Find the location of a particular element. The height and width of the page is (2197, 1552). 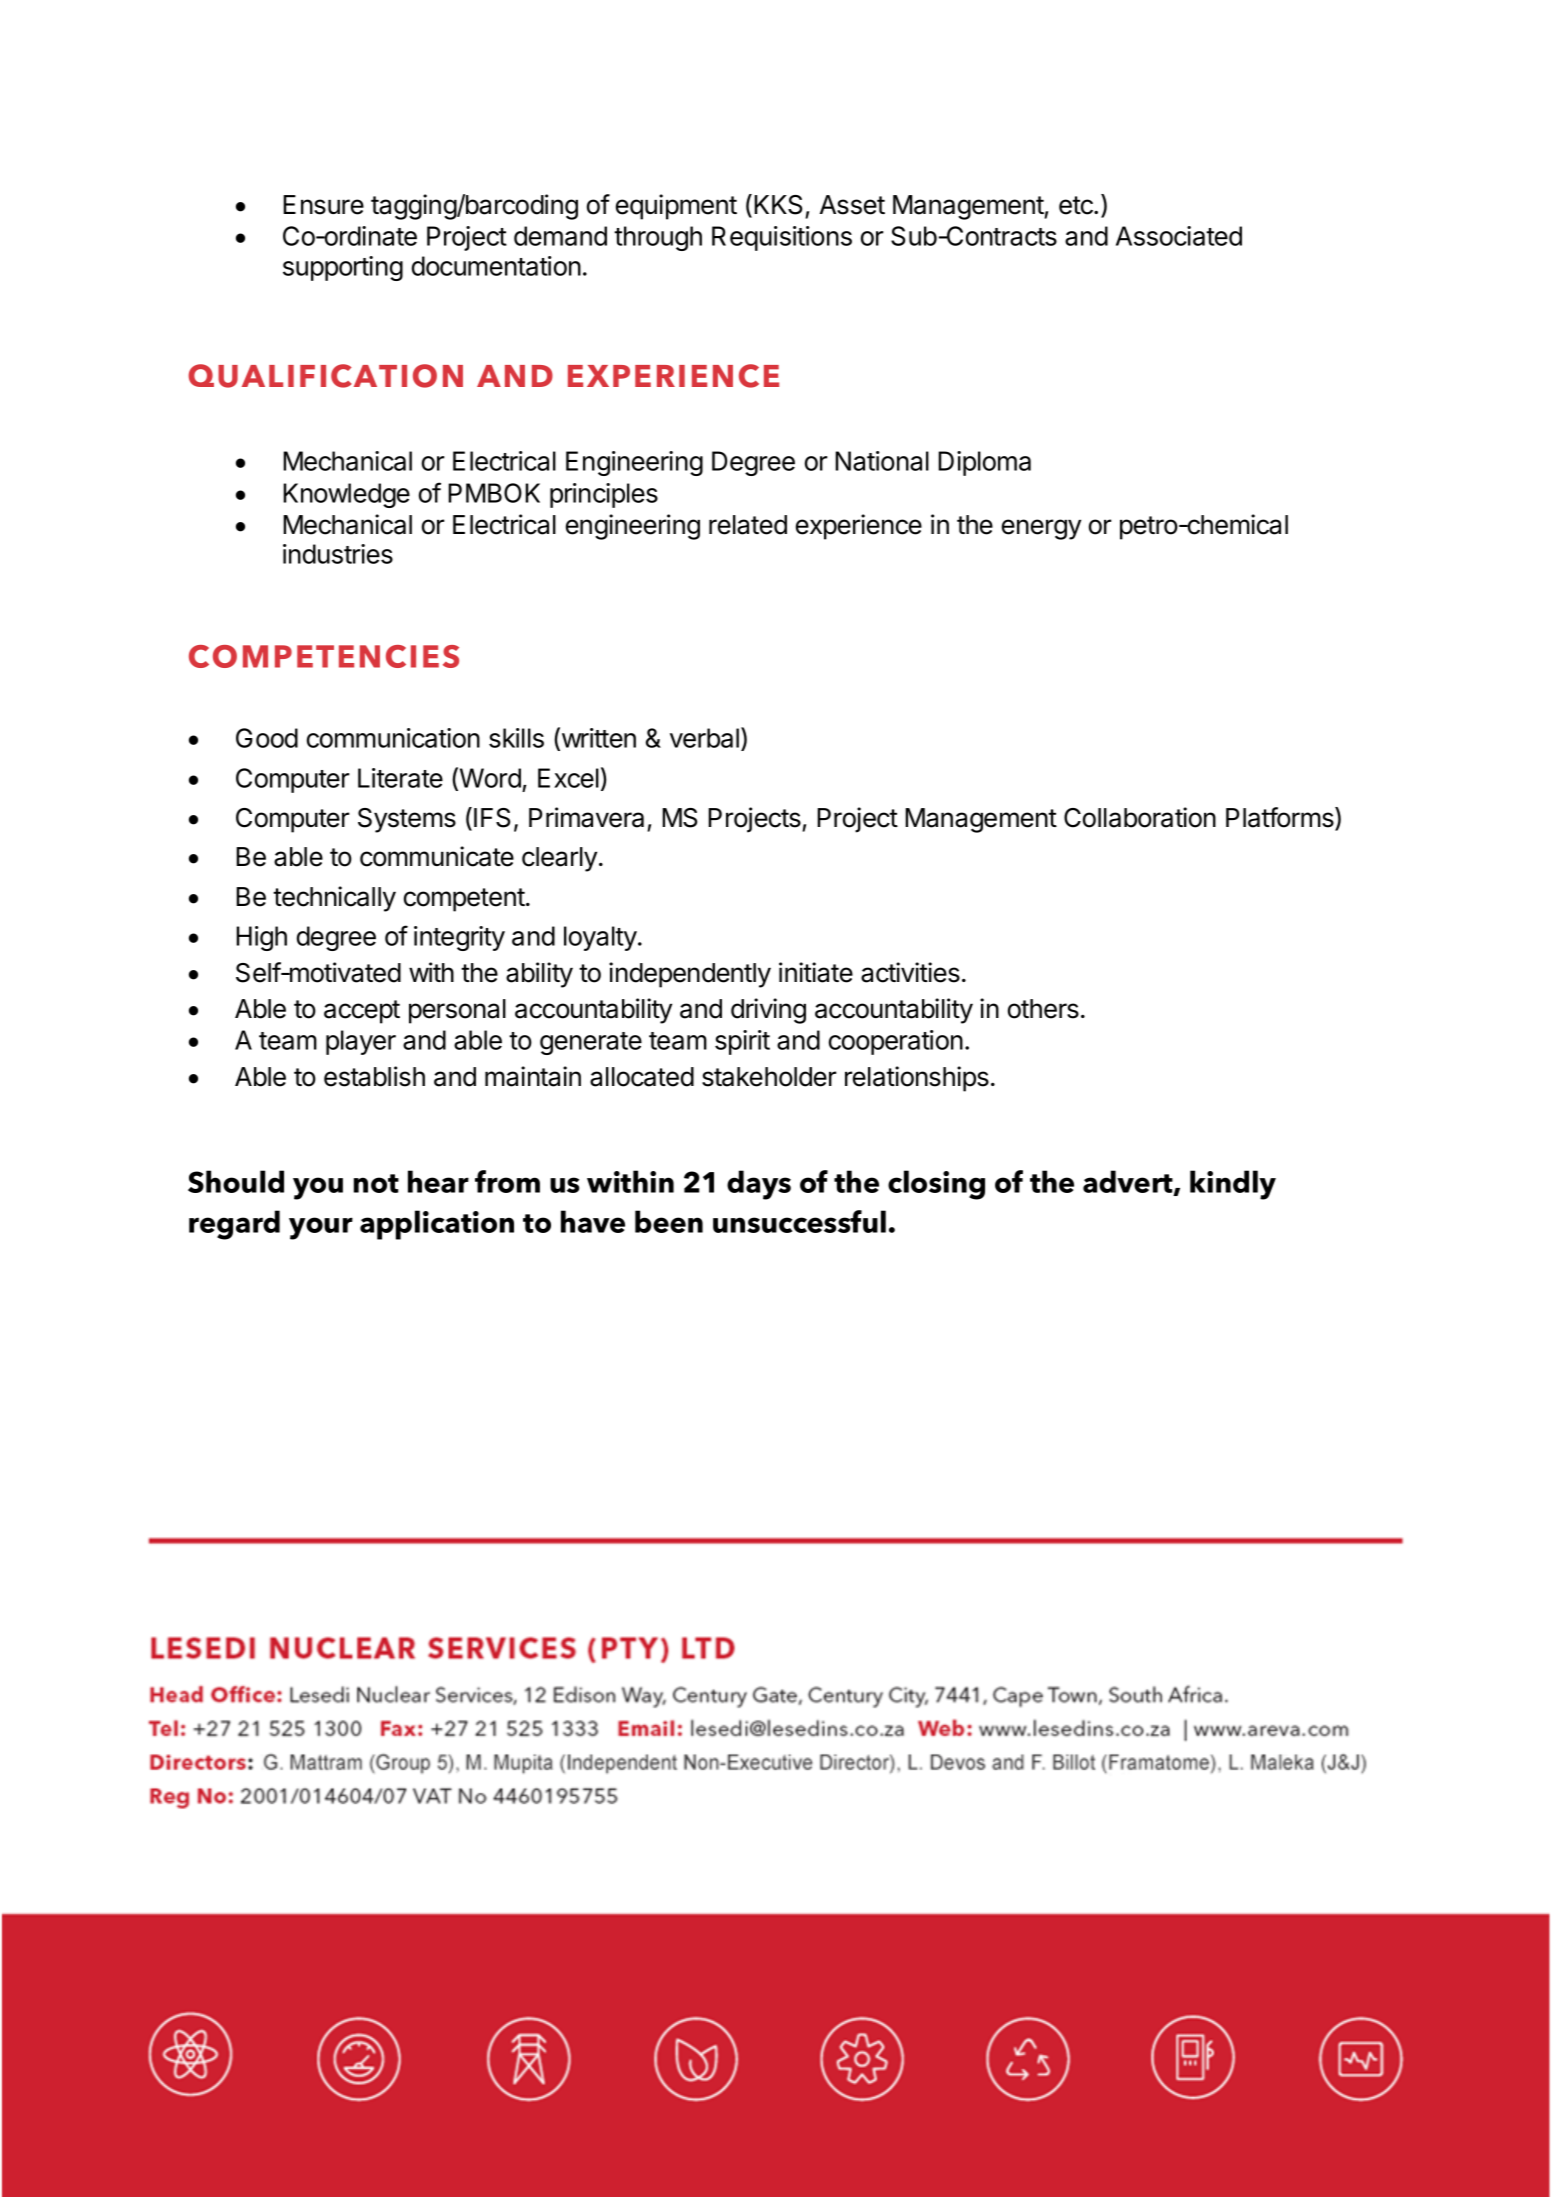

Associated is located at coordinates (1179, 236).
